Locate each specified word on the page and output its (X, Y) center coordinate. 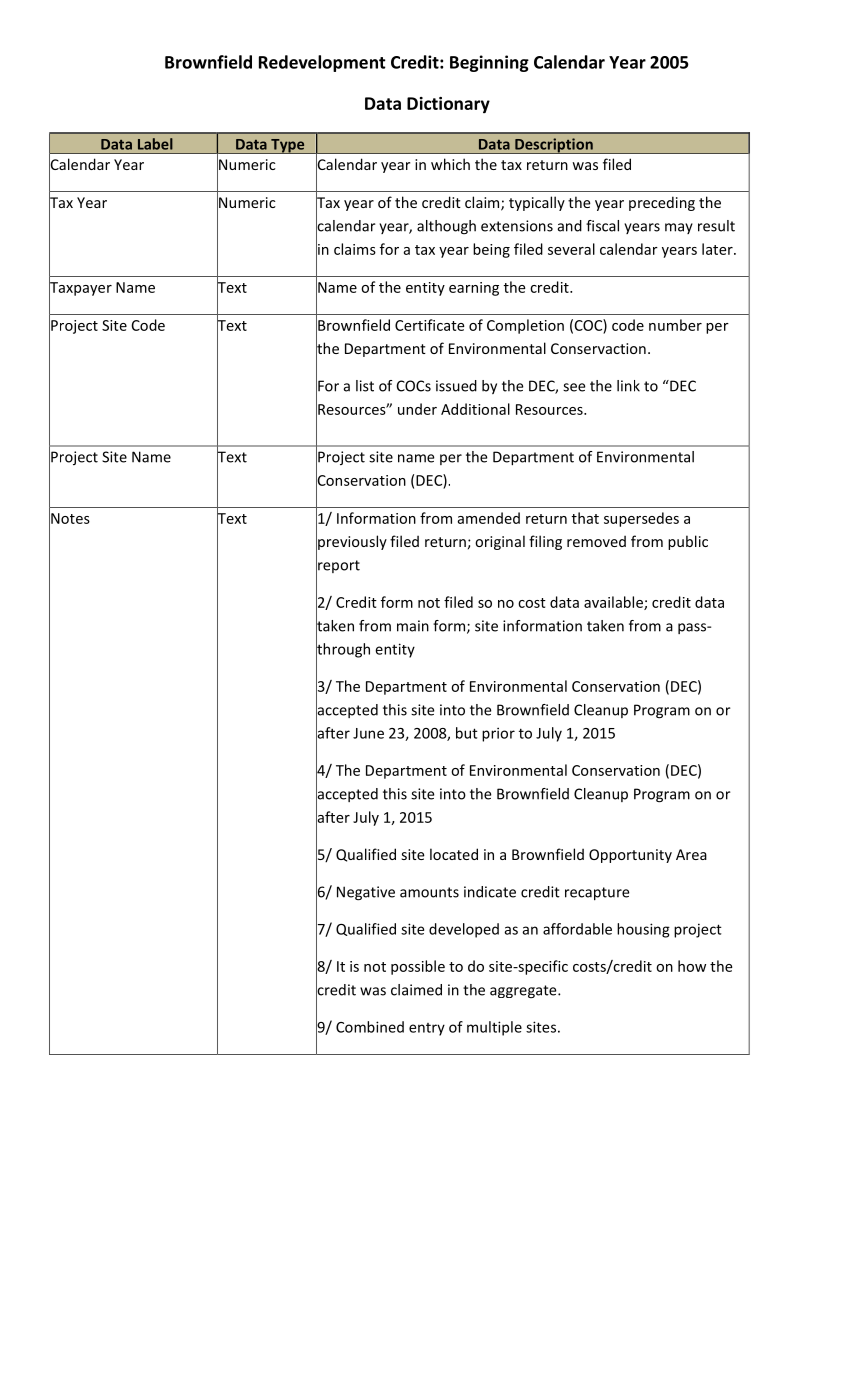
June (368, 733)
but (467, 733)
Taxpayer (80, 289)
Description (554, 146)
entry (427, 1029)
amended (489, 518)
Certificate (430, 325)
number (675, 325)
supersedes (641, 519)
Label (155, 144)
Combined (370, 1027)
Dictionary (448, 105)
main (413, 626)
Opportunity (630, 856)
